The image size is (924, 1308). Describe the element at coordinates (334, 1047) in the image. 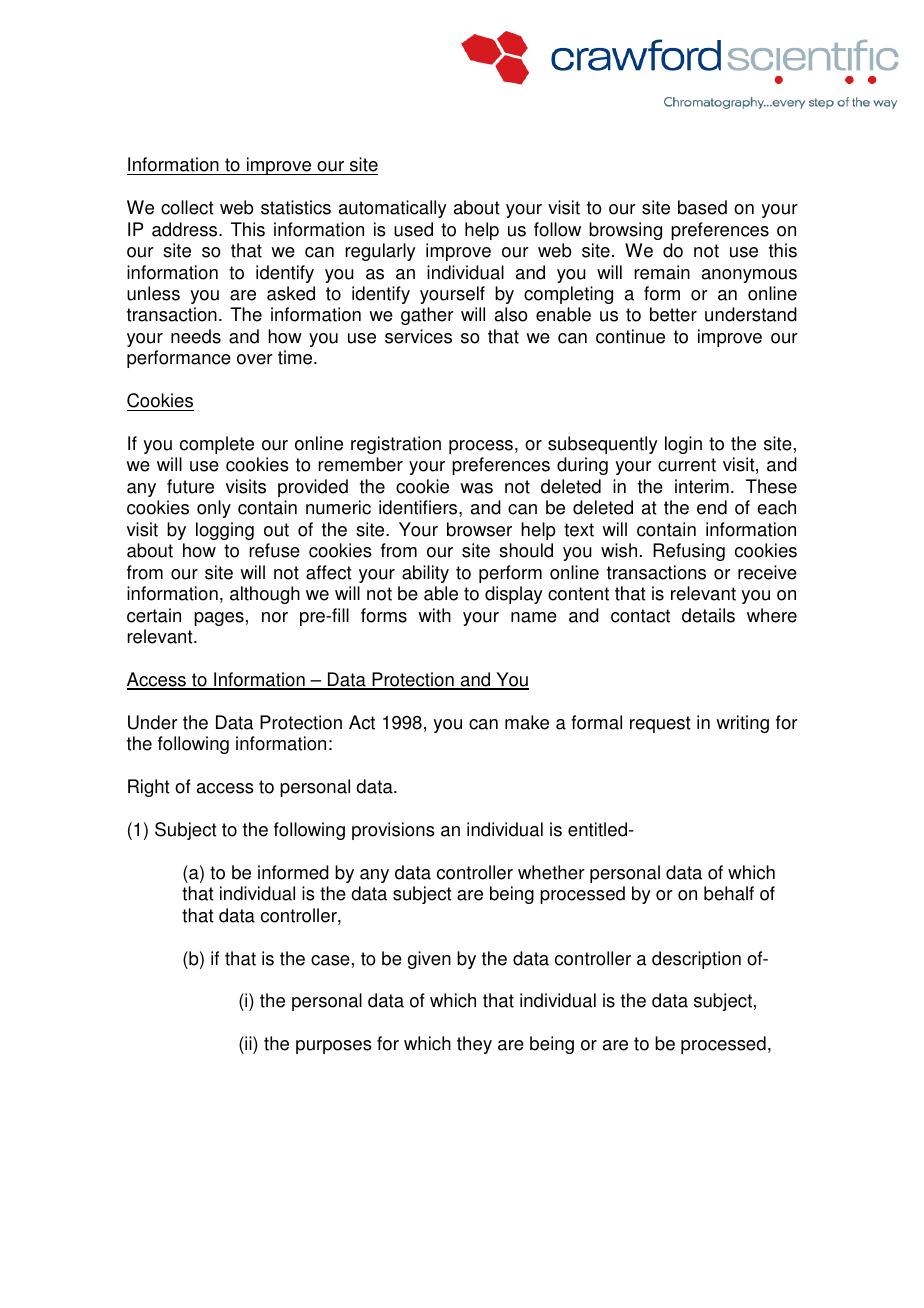

I see `purposes` at that location.
